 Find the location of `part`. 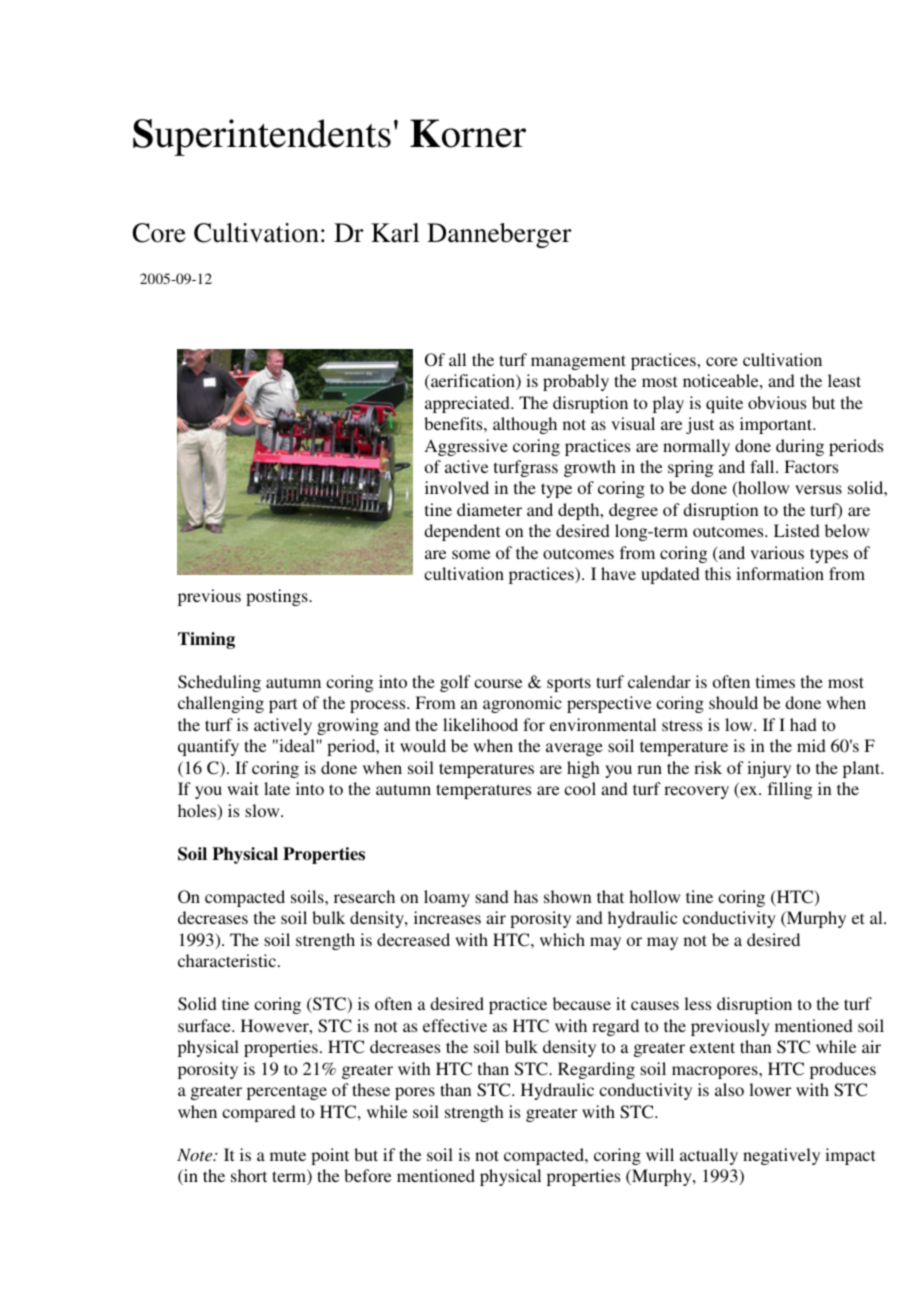

part is located at coordinates (283, 705).
